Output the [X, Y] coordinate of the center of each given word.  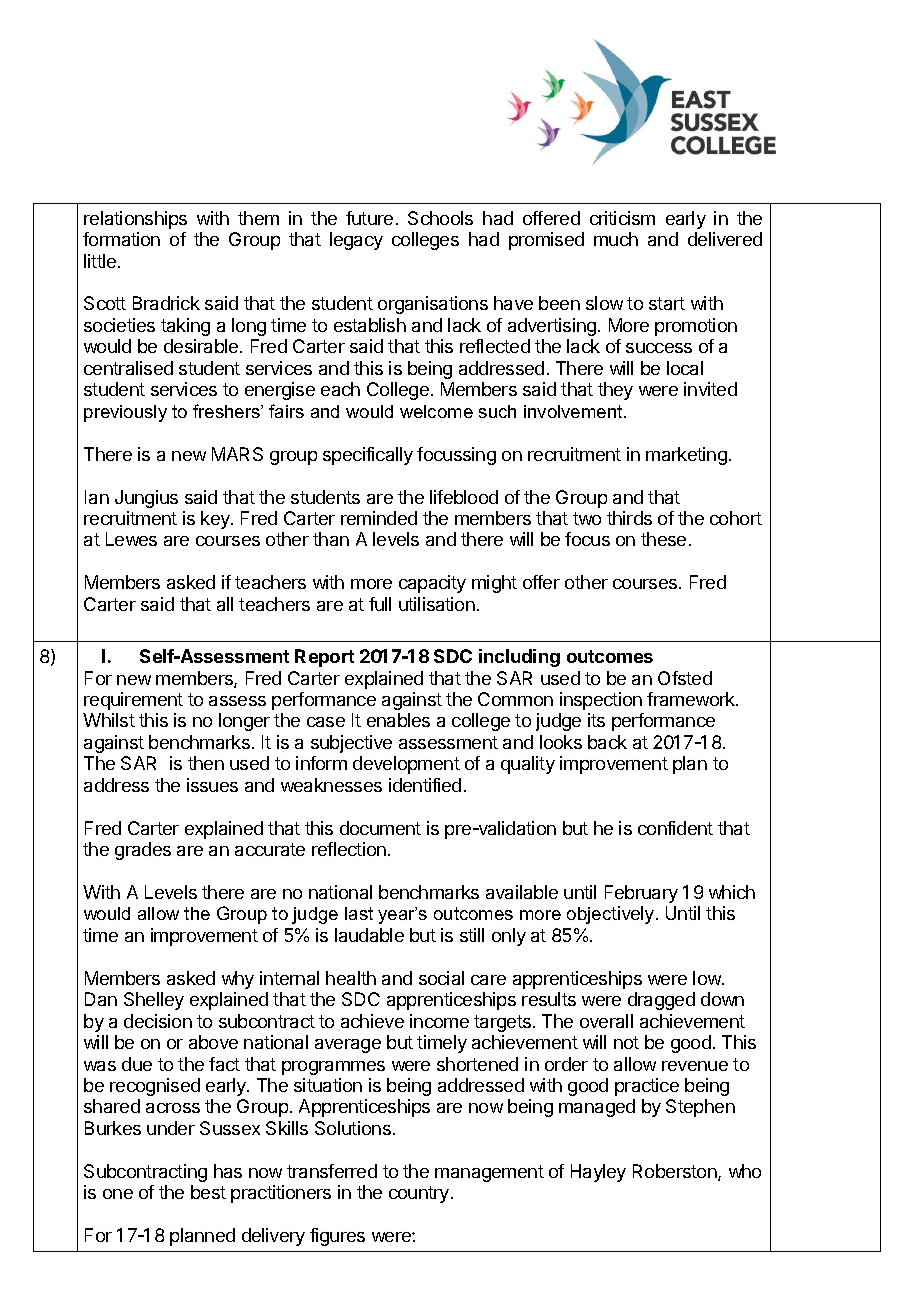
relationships [135, 220]
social [441, 978]
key [216, 520]
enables [398, 720]
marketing [686, 456]
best [208, 1192]
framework [692, 699]
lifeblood [464, 497]
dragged [661, 1001]
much [616, 239]
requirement [133, 701]
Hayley [598, 1173]
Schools [440, 218]
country [420, 1194]
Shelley [154, 1001]
